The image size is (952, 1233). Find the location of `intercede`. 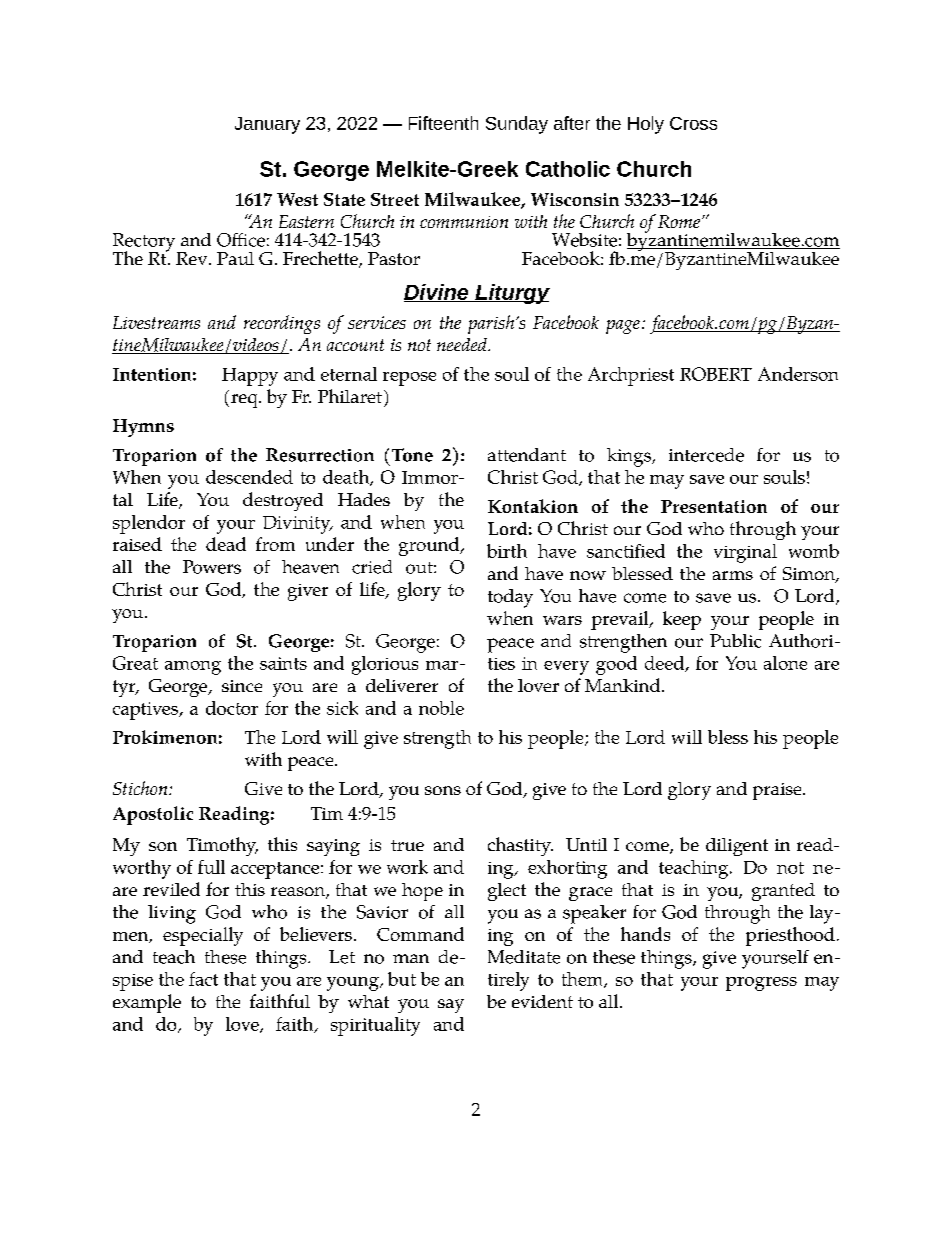

intercede is located at coordinates (706, 455).
